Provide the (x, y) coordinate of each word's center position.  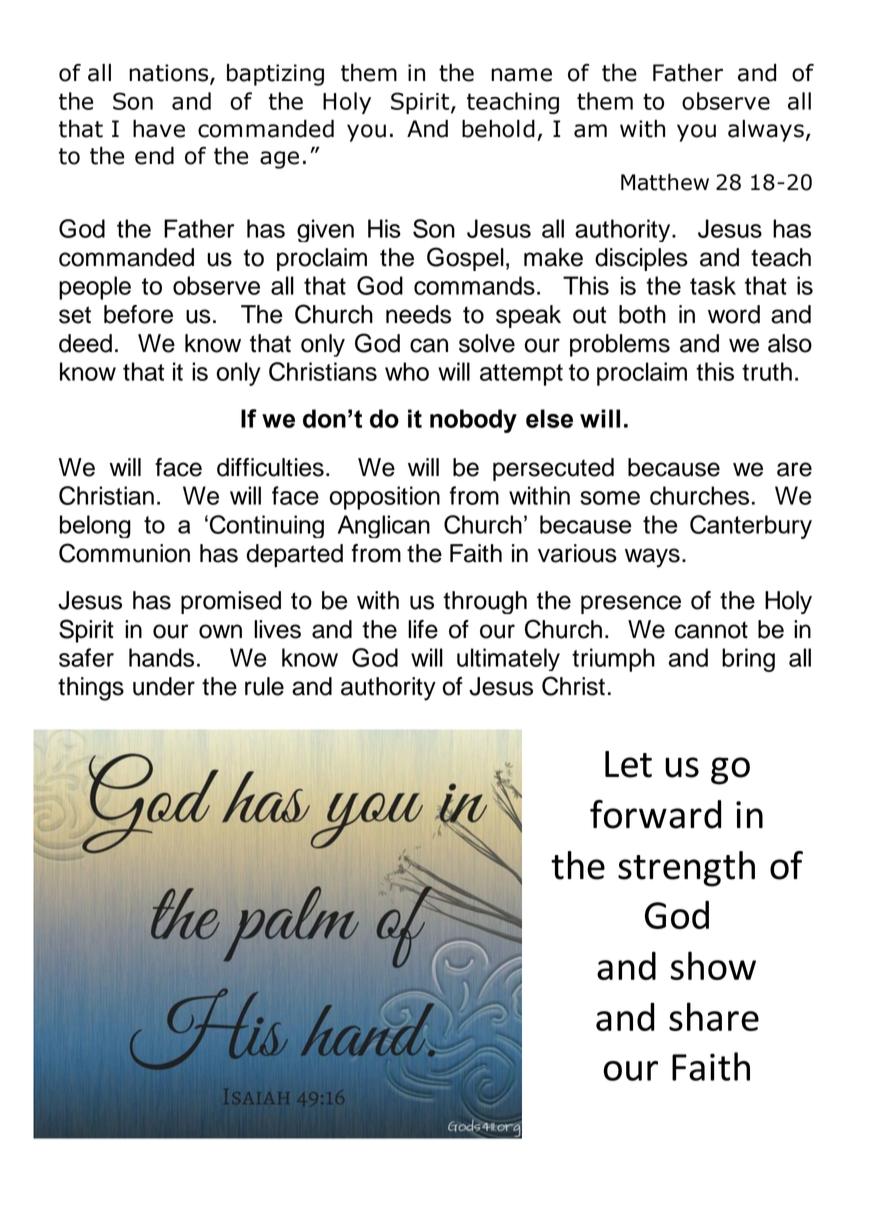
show (713, 965)
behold (498, 129)
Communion (124, 553)
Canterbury (751, 527)
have (159, 129)
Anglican (384, 526)
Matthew (665, 182)
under (164, 686)
